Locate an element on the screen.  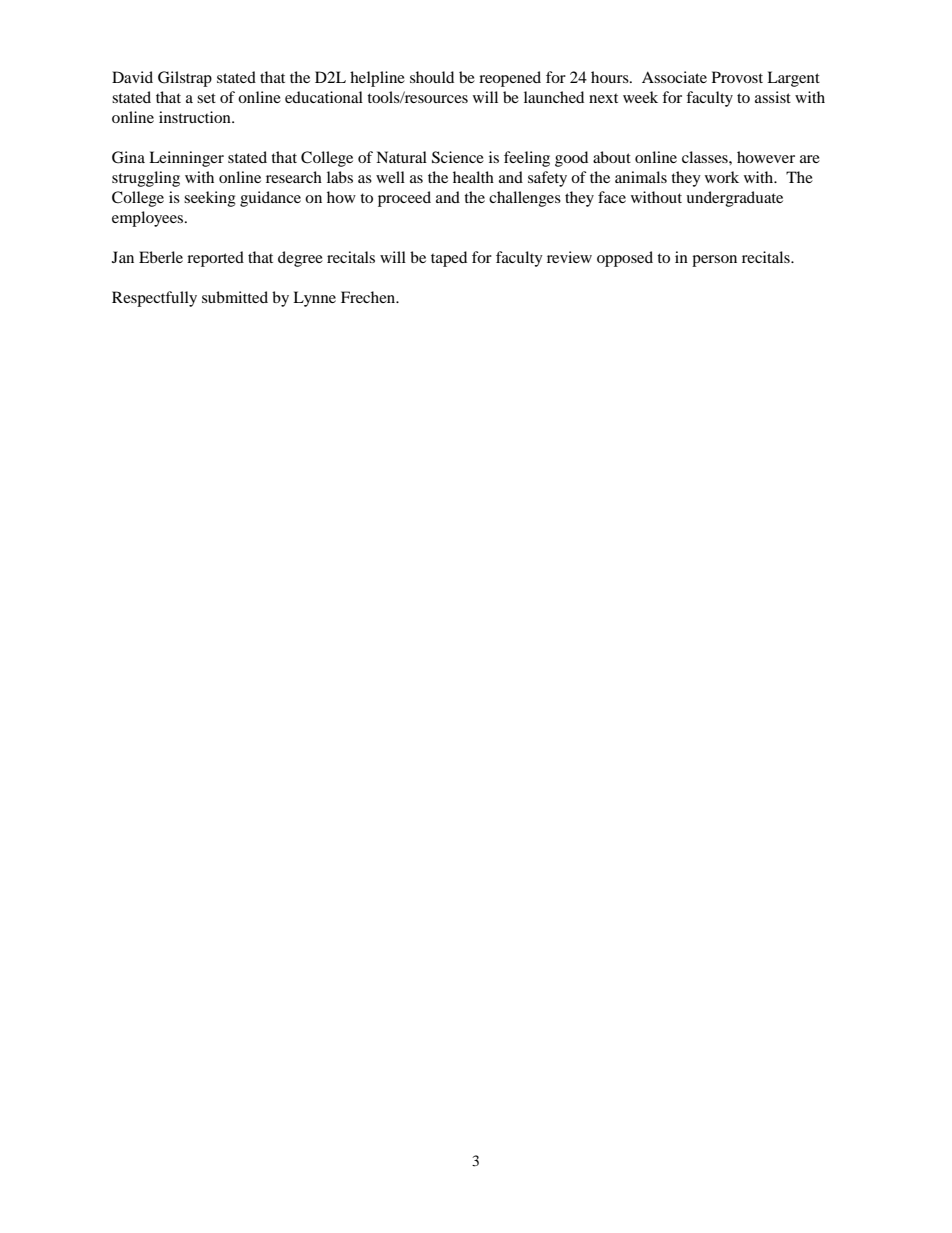
David is located at coordinates (132, 77).
